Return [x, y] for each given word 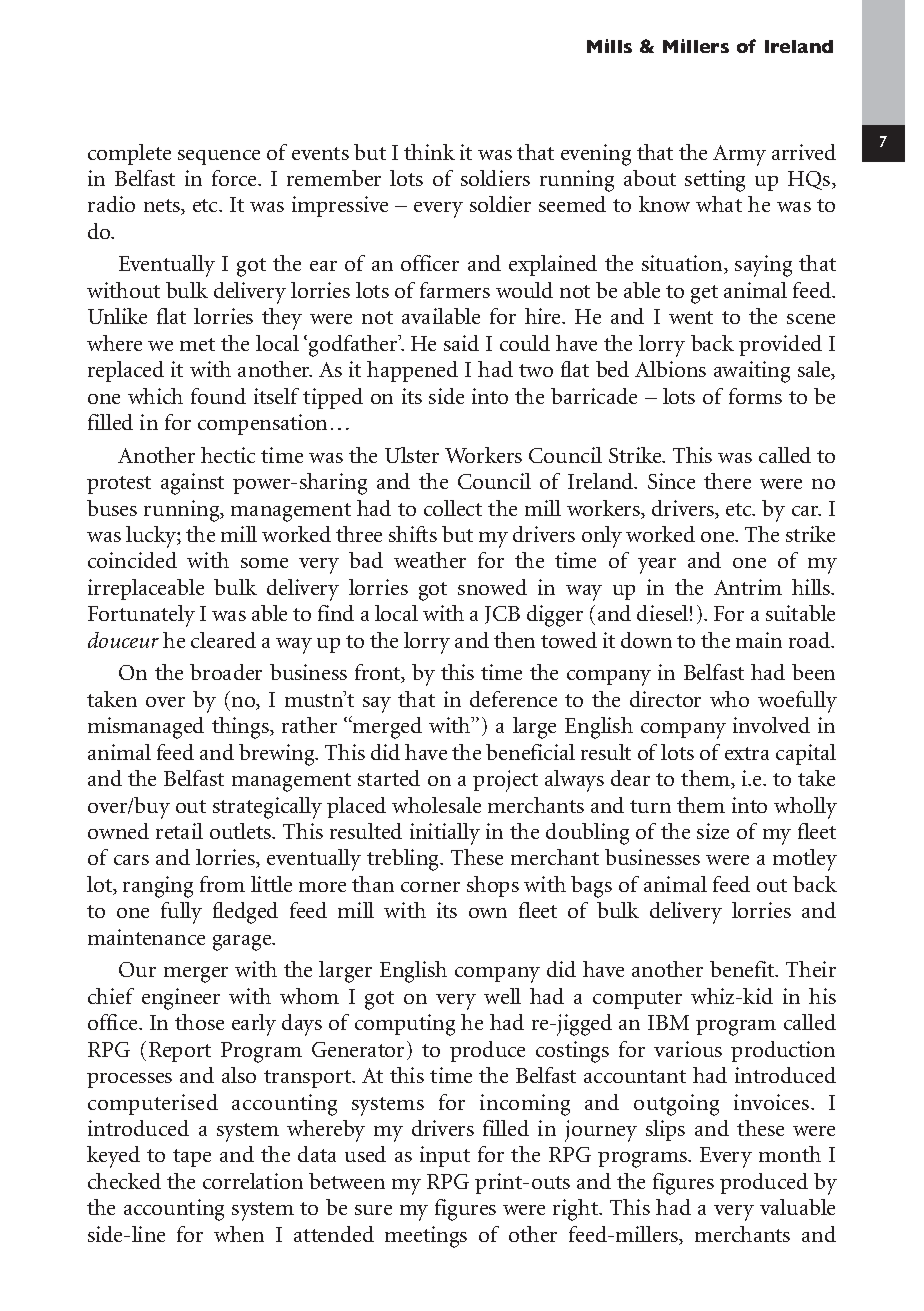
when [239, 1234]
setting [715, 181]
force [235, 178]
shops [493, 886]
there [727, 481]
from [222, 884]
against [192, 484]
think [429, 152]
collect [453, 508]
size [713, 831]
